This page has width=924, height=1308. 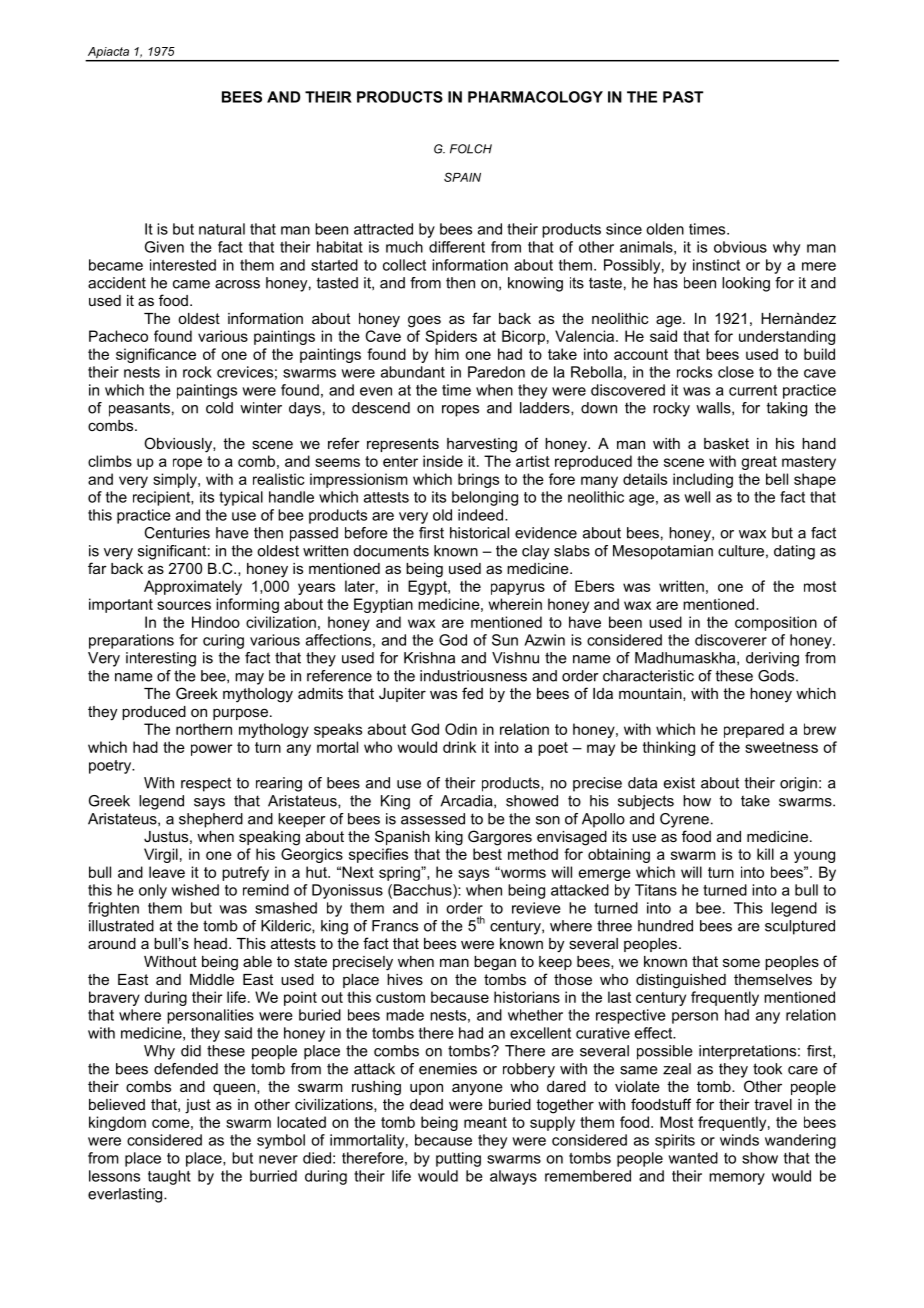 What do you see at coordinates (222, 229) in the page?
I see `natural` at bounding box center [222, 229].
